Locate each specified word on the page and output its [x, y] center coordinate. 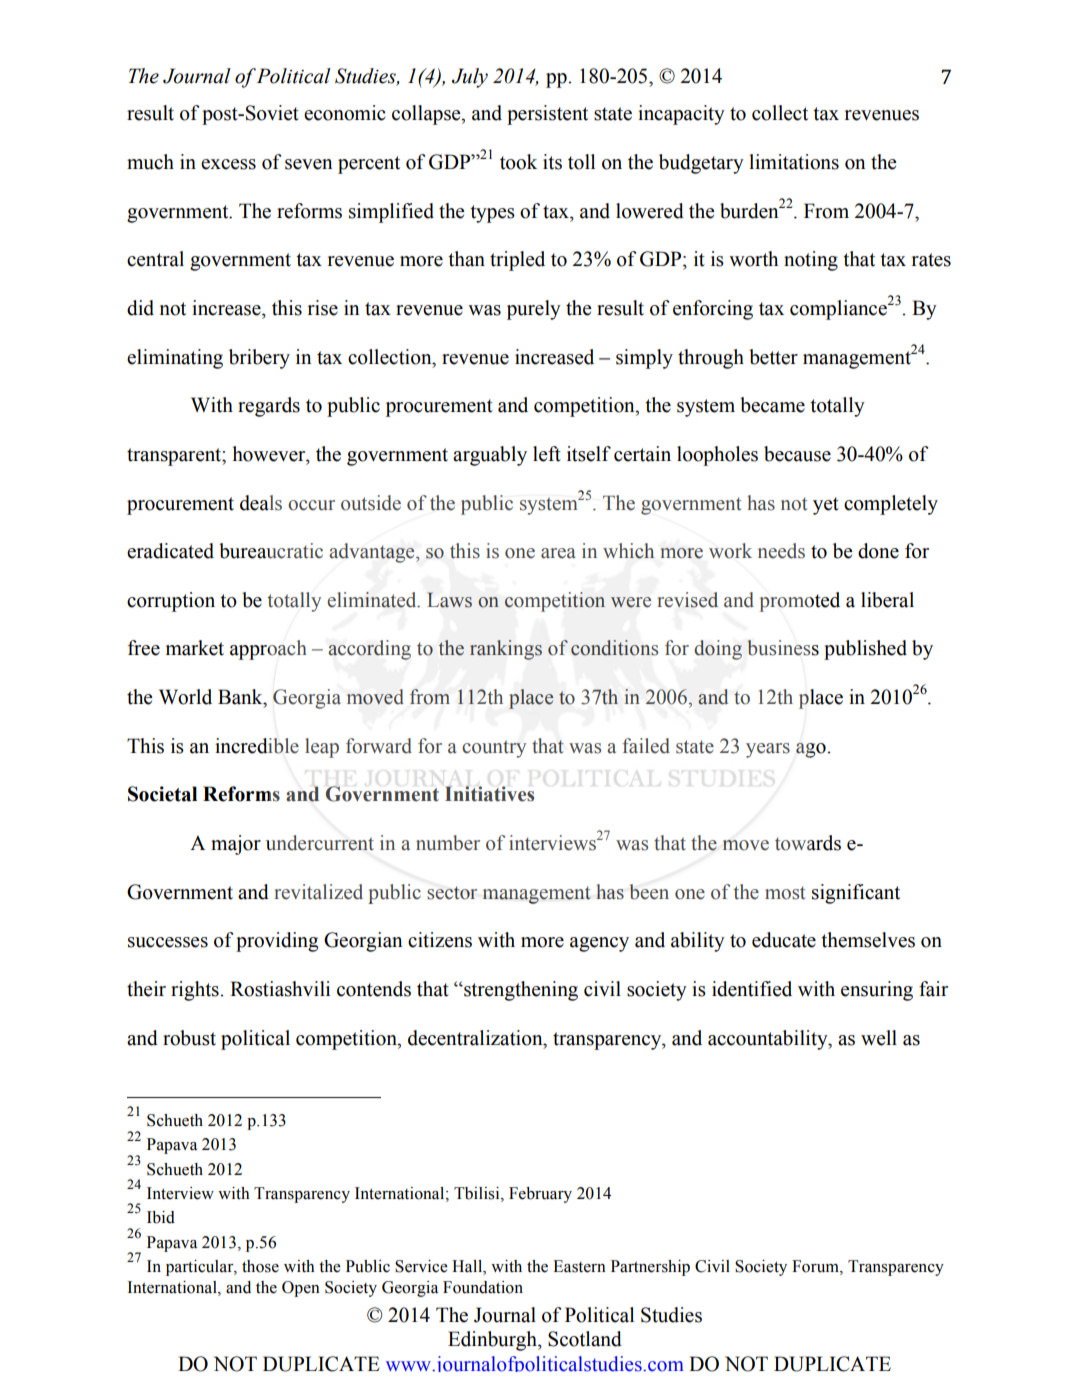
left [547, 454]
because [797, 454]
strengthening [520, 991]
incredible [257, 746]
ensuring [877, 991]
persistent [547, 115]
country [494, 749]
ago [812, 750]
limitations [794, 162]
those [260, 1266]
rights [196, 991]
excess [228, 164]
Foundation [483, 1287]
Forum [816, 1266]
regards [269, 407]
